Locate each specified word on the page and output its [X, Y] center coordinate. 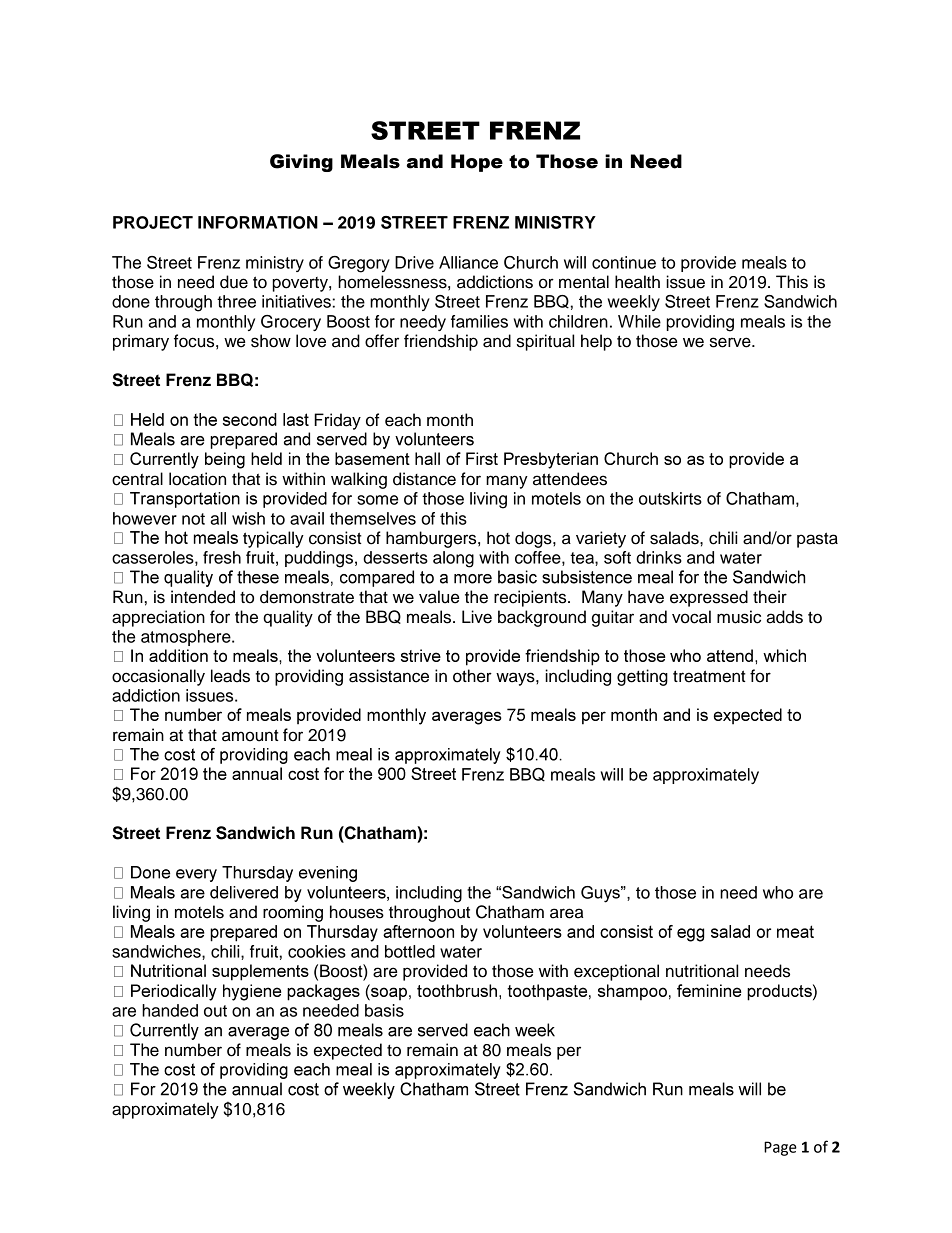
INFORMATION [258, 222]
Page [780, 1148]
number [193, 1050]
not [193, 519]
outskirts [670, 498]
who [778, 892]
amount [250, 735]
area [566, 913]
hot [498, 538]
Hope [477, 163]
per [569, 1053]
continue [624, 262]
